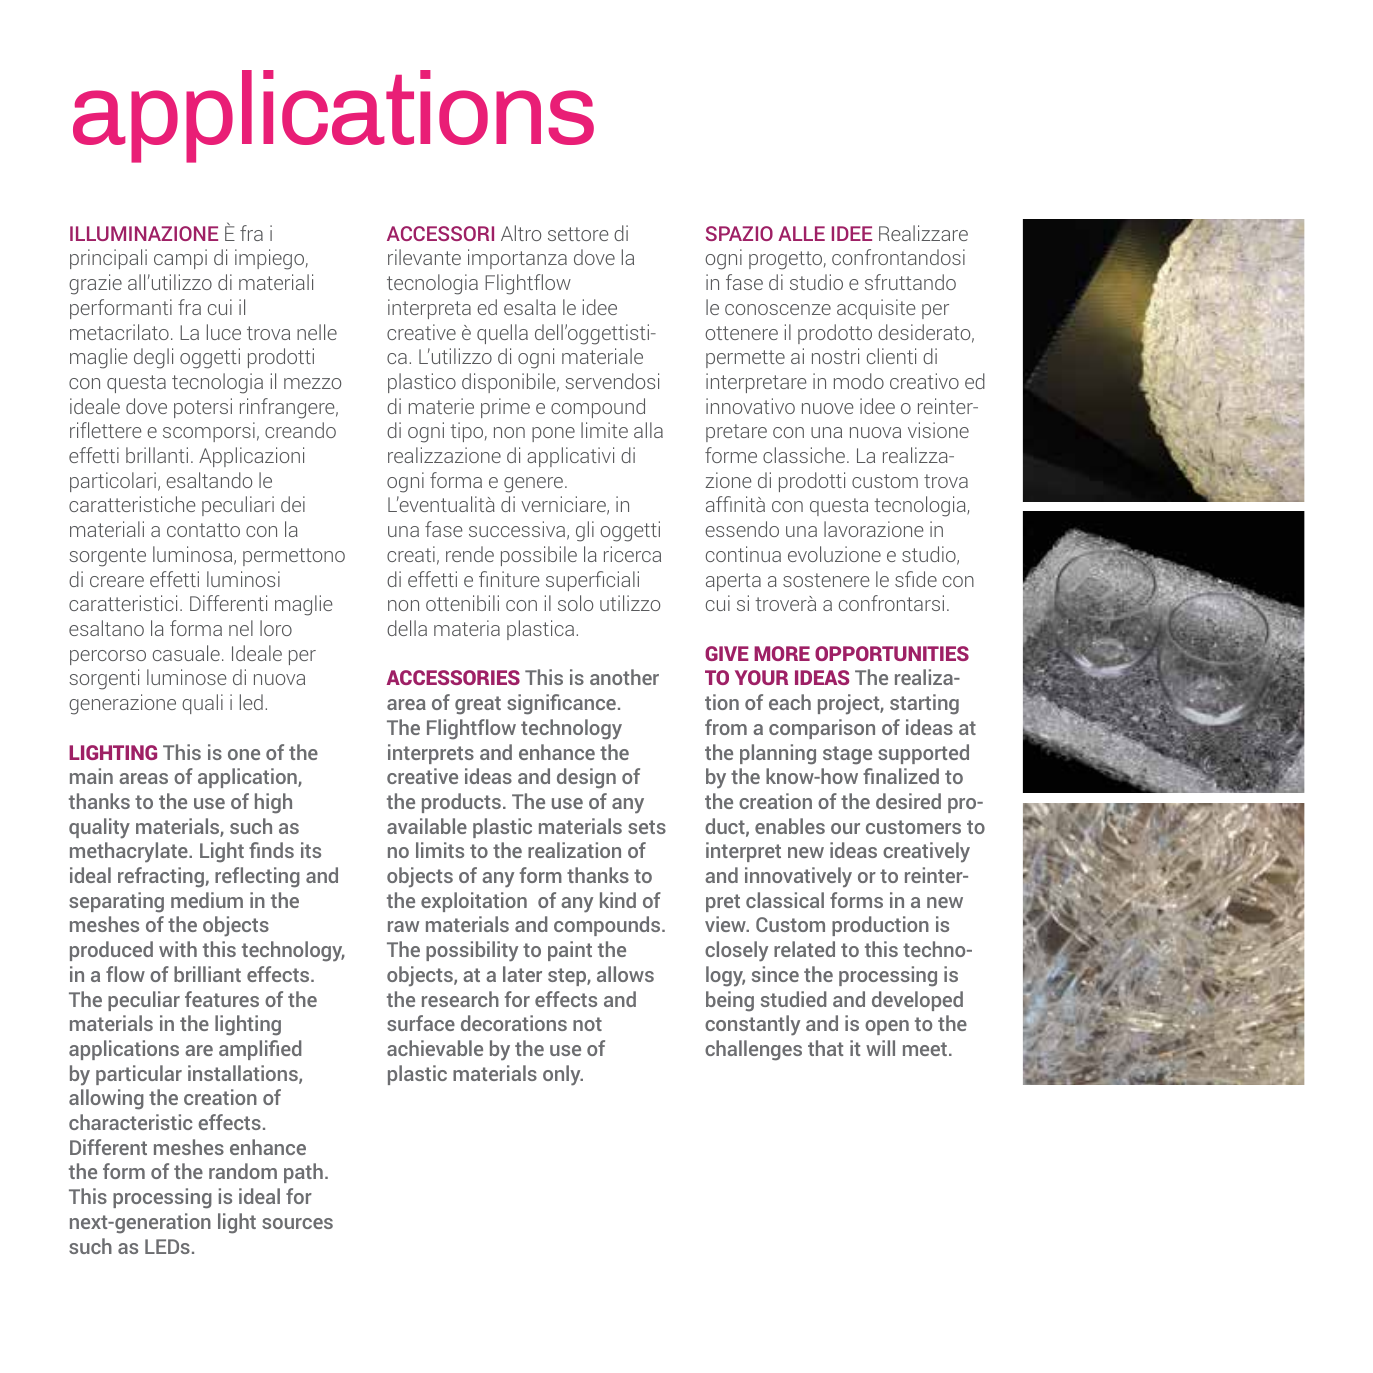 The width and height of the screenshot is (1373, 1373). I want to click on later, so click(522, 974).
